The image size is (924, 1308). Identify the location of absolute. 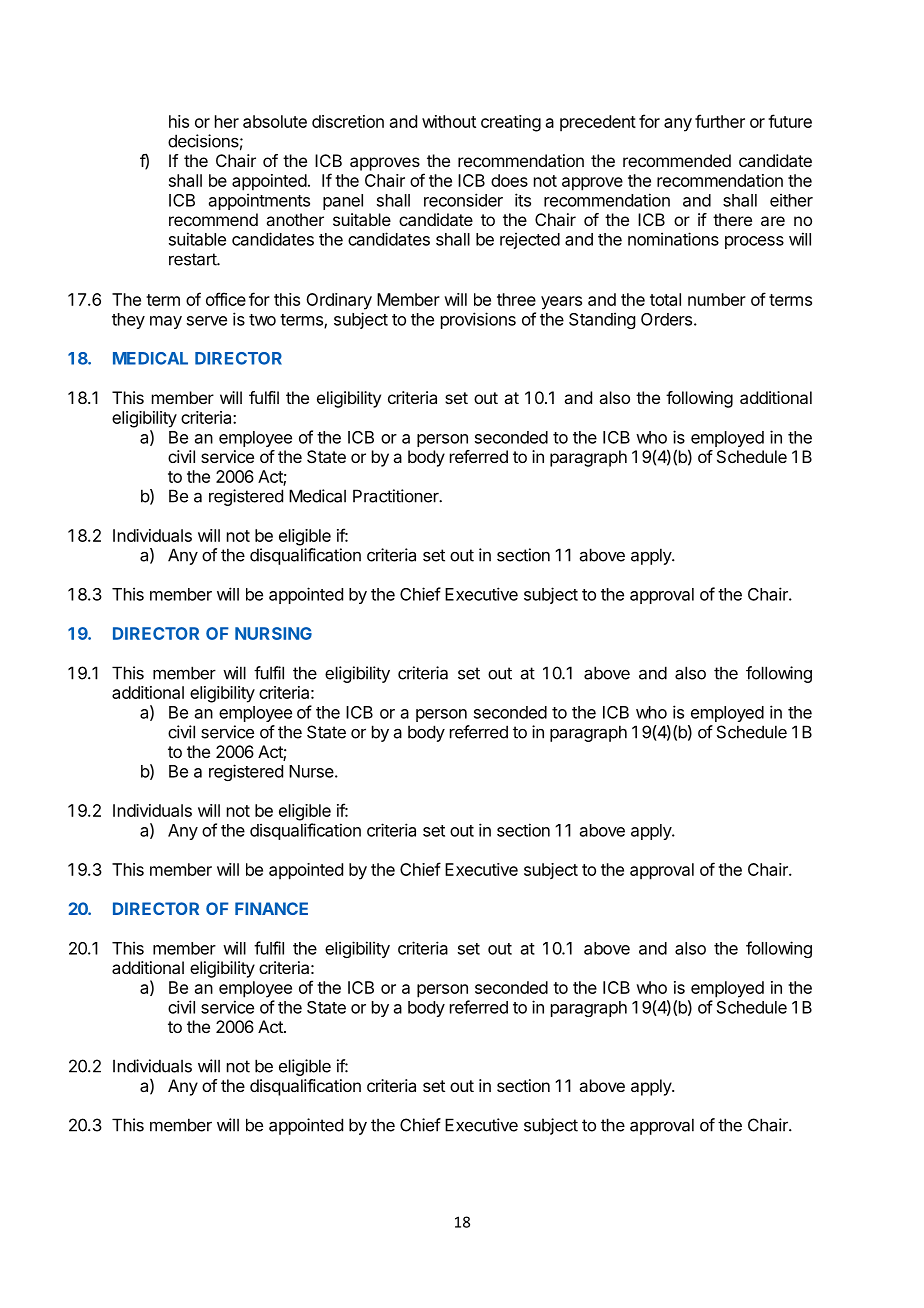
(275, 121).
